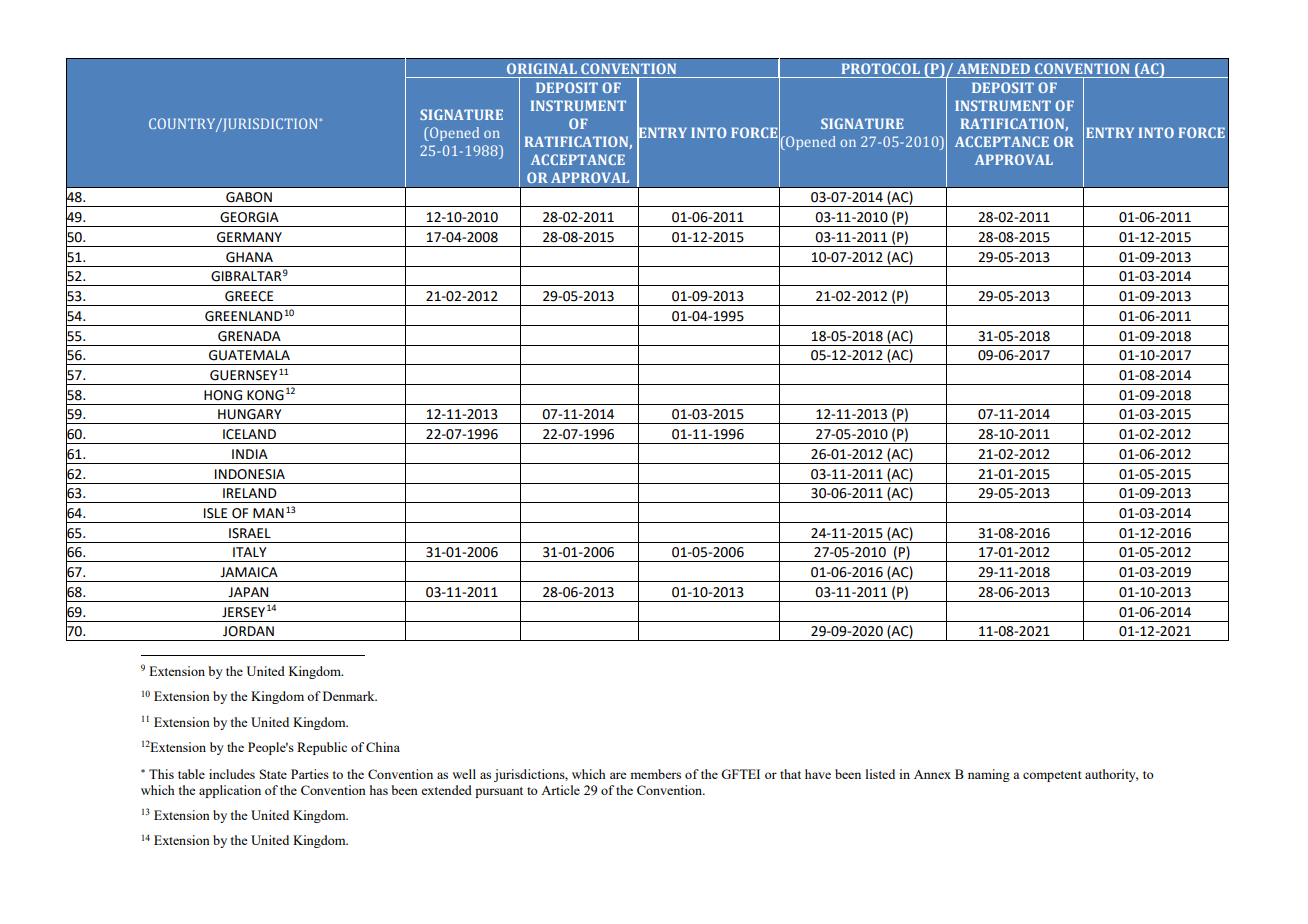 Image resolution: width=1308 pixels, height=924 pixels. I want to click on GABON, so click(249, 197).
